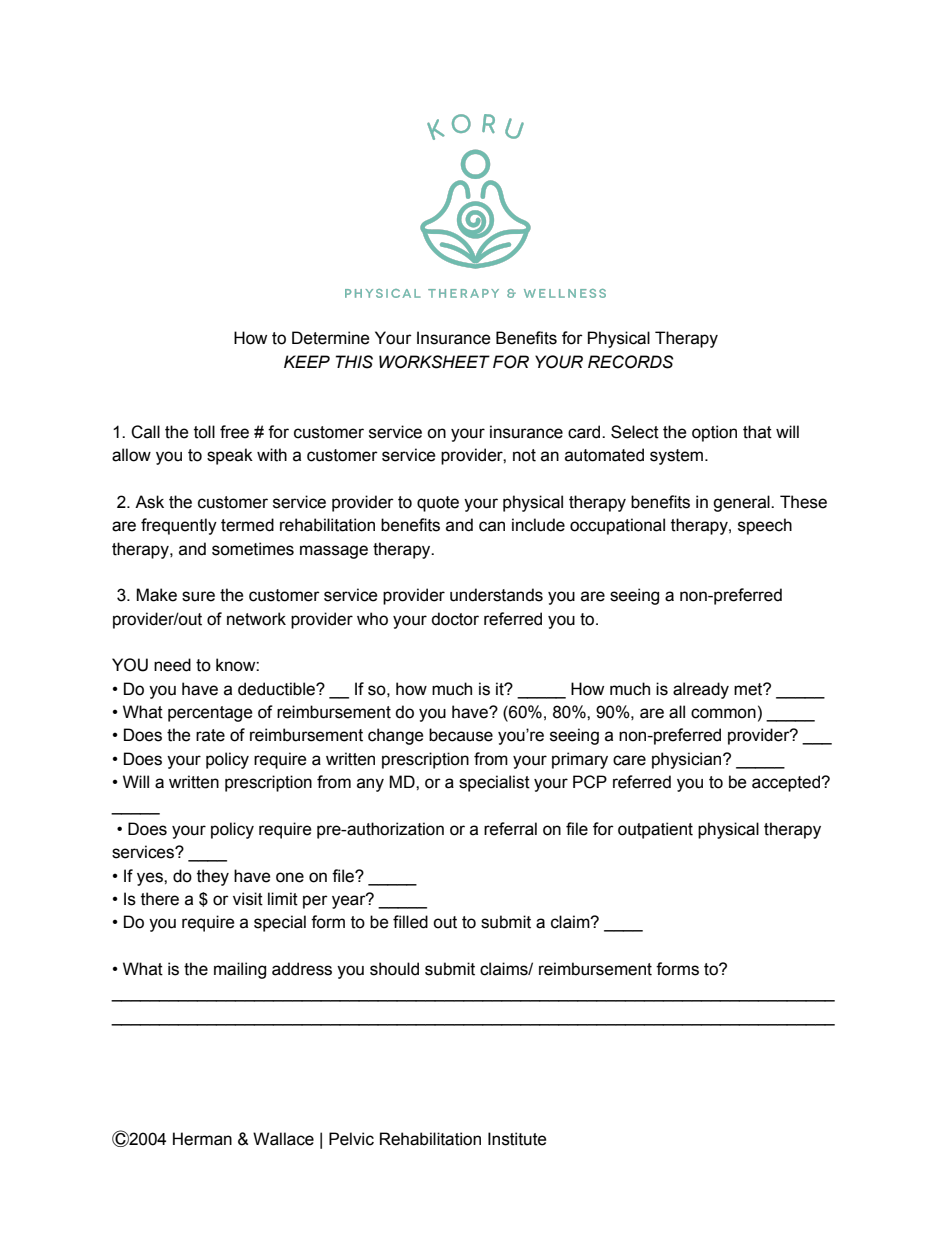  I want to click on WORKSHEET, so click(434, 362).
